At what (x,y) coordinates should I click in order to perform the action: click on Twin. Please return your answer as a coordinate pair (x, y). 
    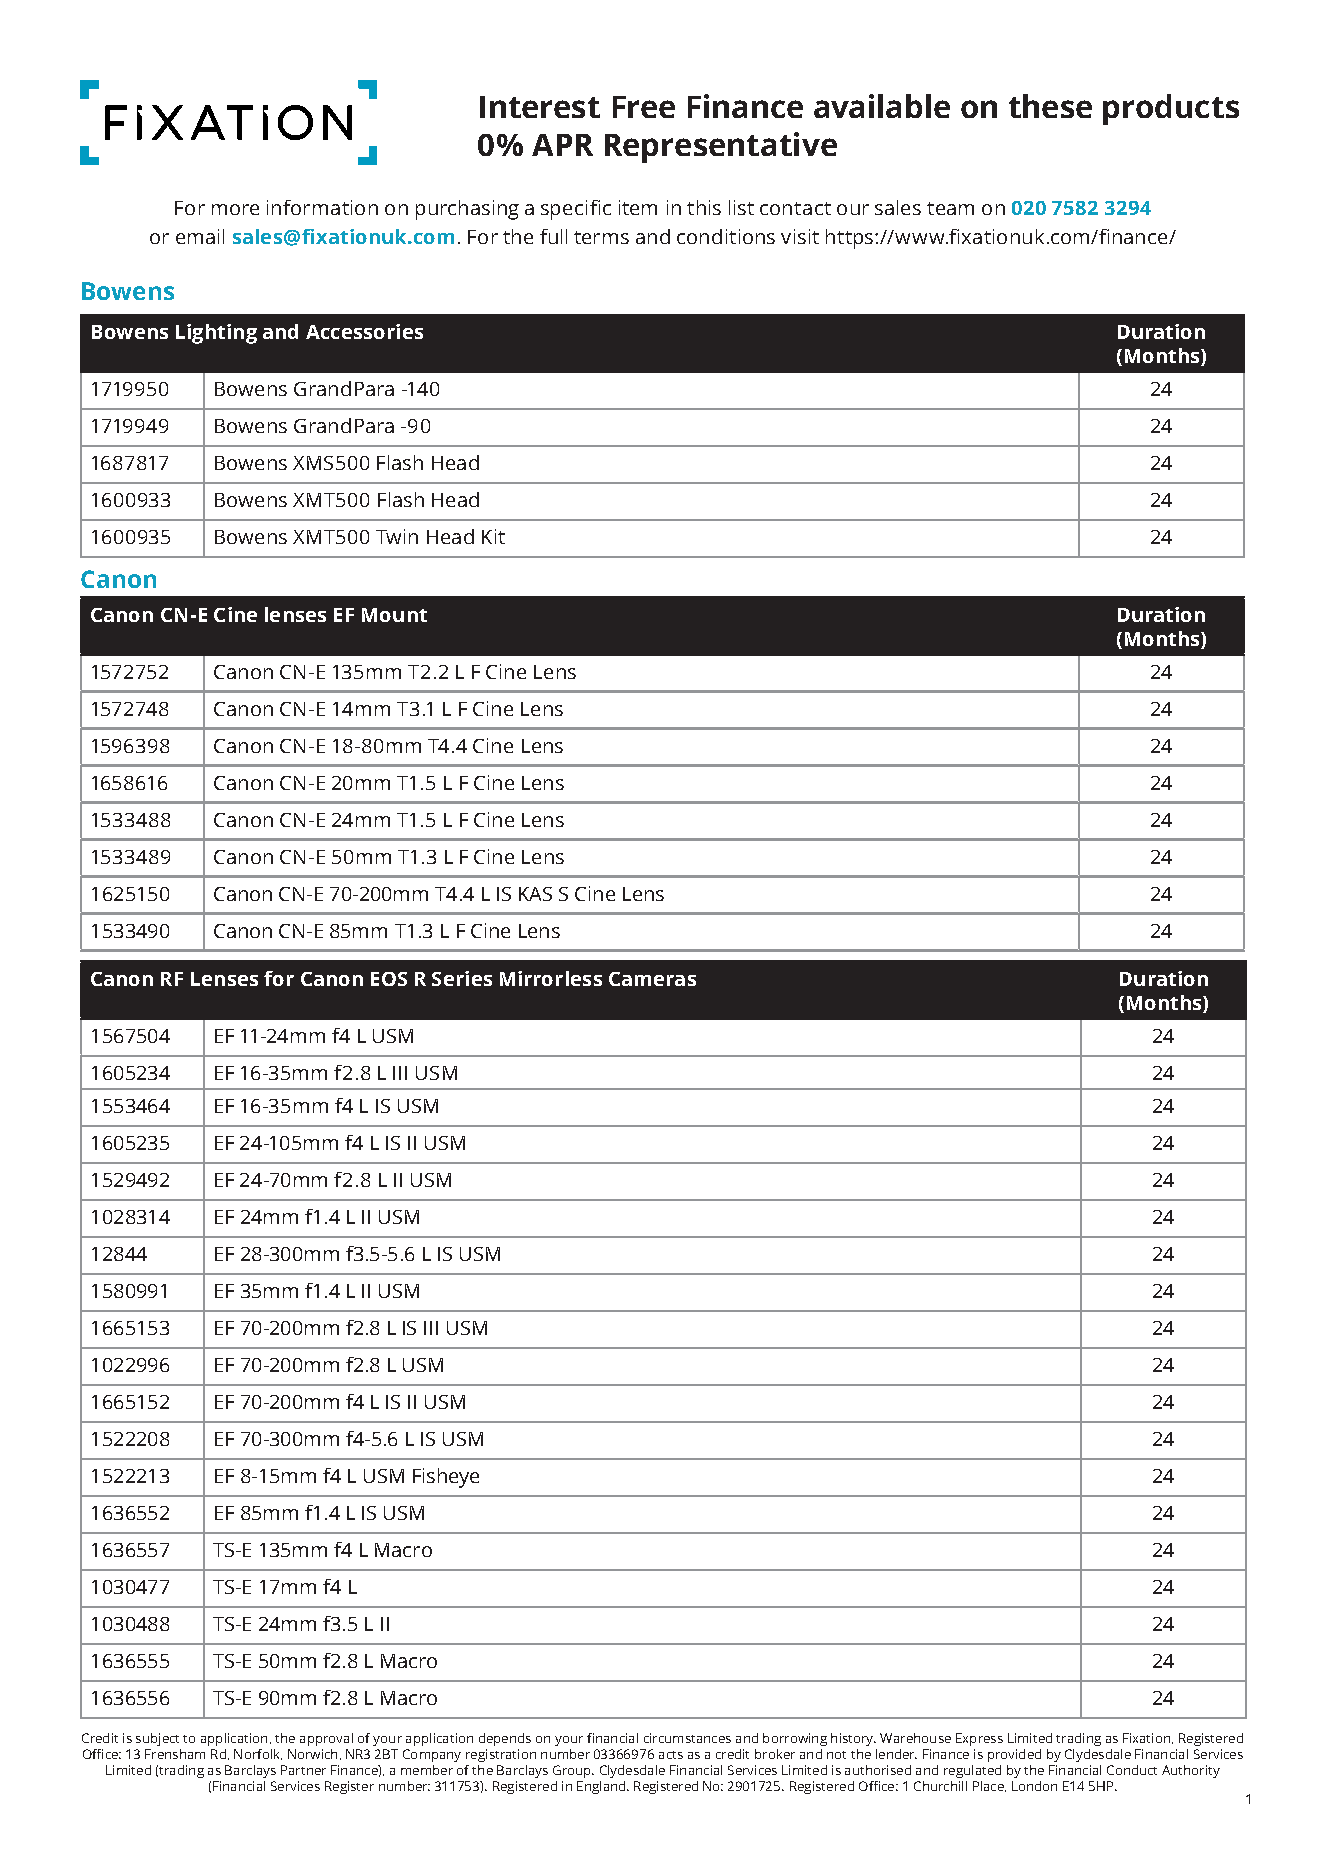
    Looking at the image, I should click on (397, 536).
